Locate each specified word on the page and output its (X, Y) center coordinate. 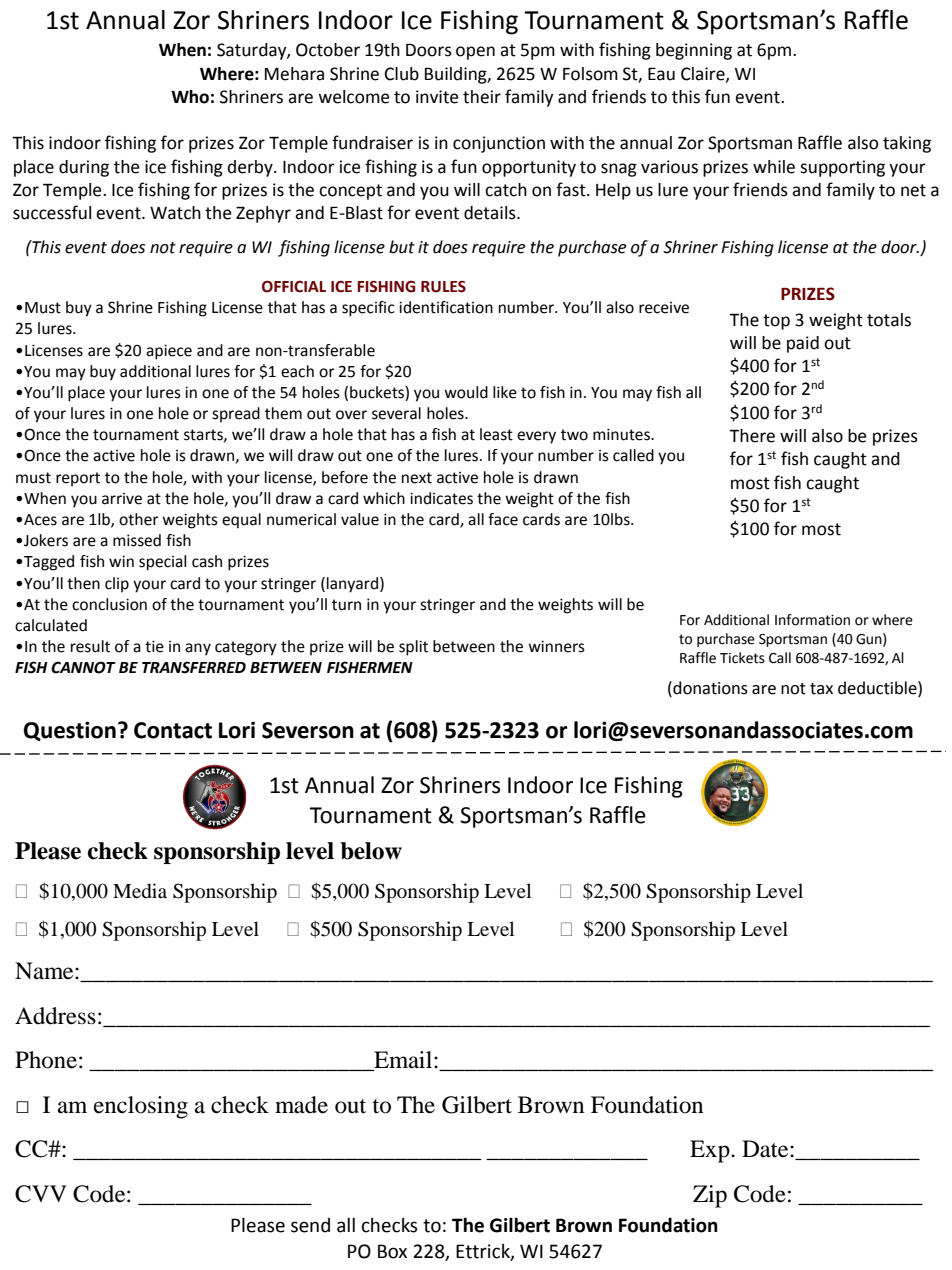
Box (392, 1251)
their (482, 97)
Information (812, 620)
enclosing (141, 1107)
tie (154, 646)
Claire (704, 74)
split (413, 648)
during (84, 168)
